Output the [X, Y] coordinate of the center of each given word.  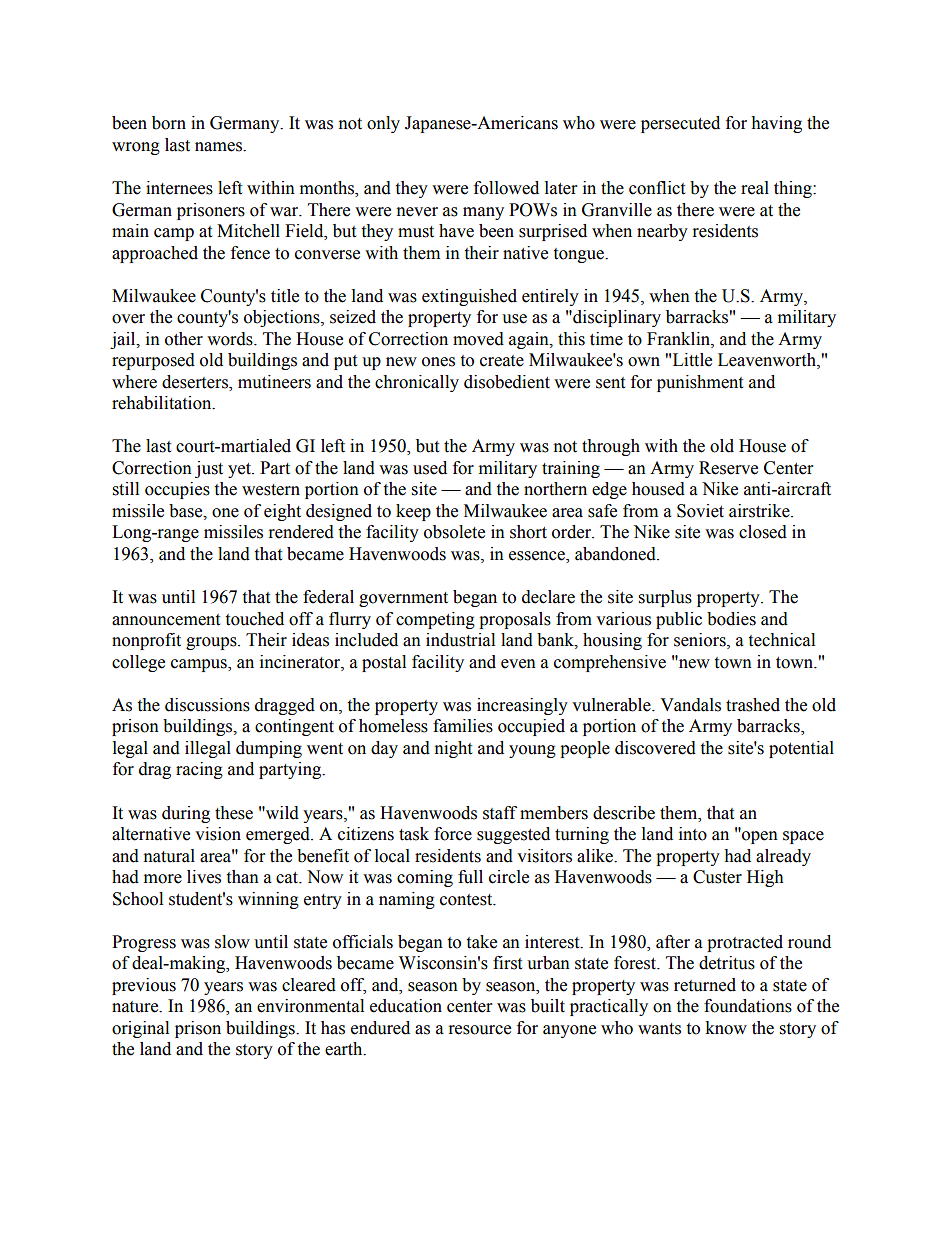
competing [435, 620]
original [140, 1029]
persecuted [680, 124]
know [726, 1028]
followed [506, 188]
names [219, 147]
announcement [166, 620]
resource [480, 1030]
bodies [731, 619]
